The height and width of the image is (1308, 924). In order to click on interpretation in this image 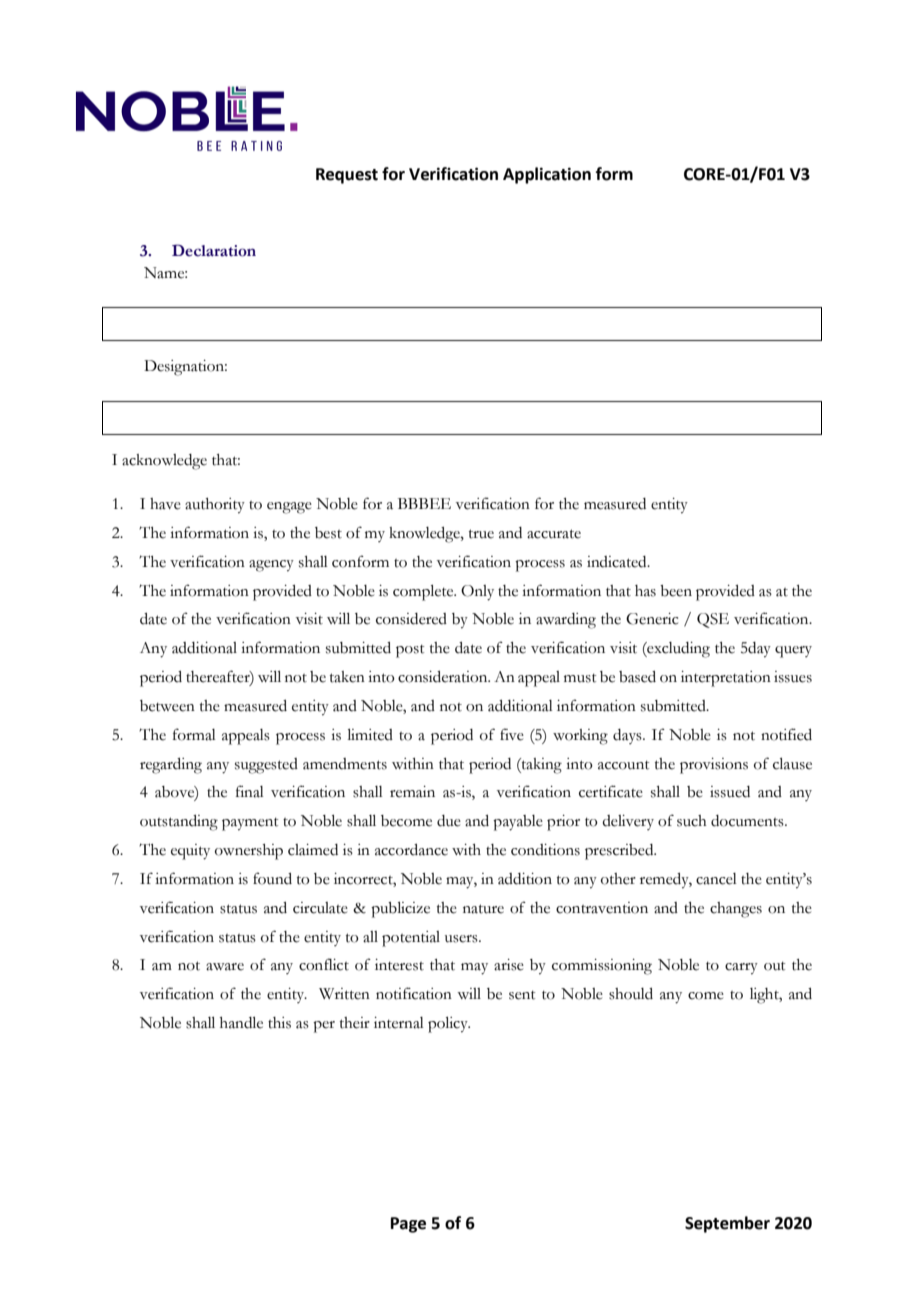, I will do `click(726, 679)`.
